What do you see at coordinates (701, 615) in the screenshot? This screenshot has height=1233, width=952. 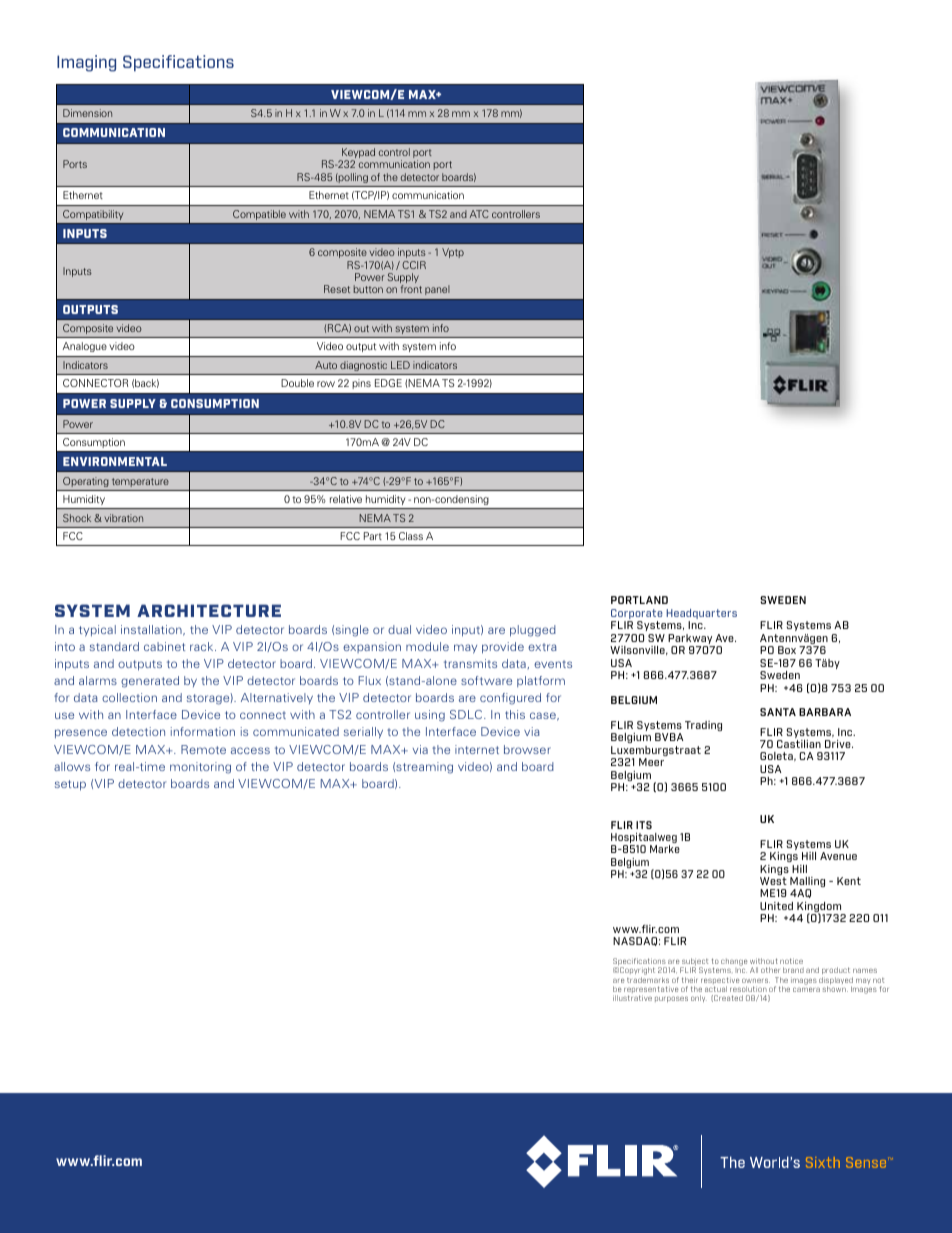 I see `Headquarters` at bounding box center [701, 615].
